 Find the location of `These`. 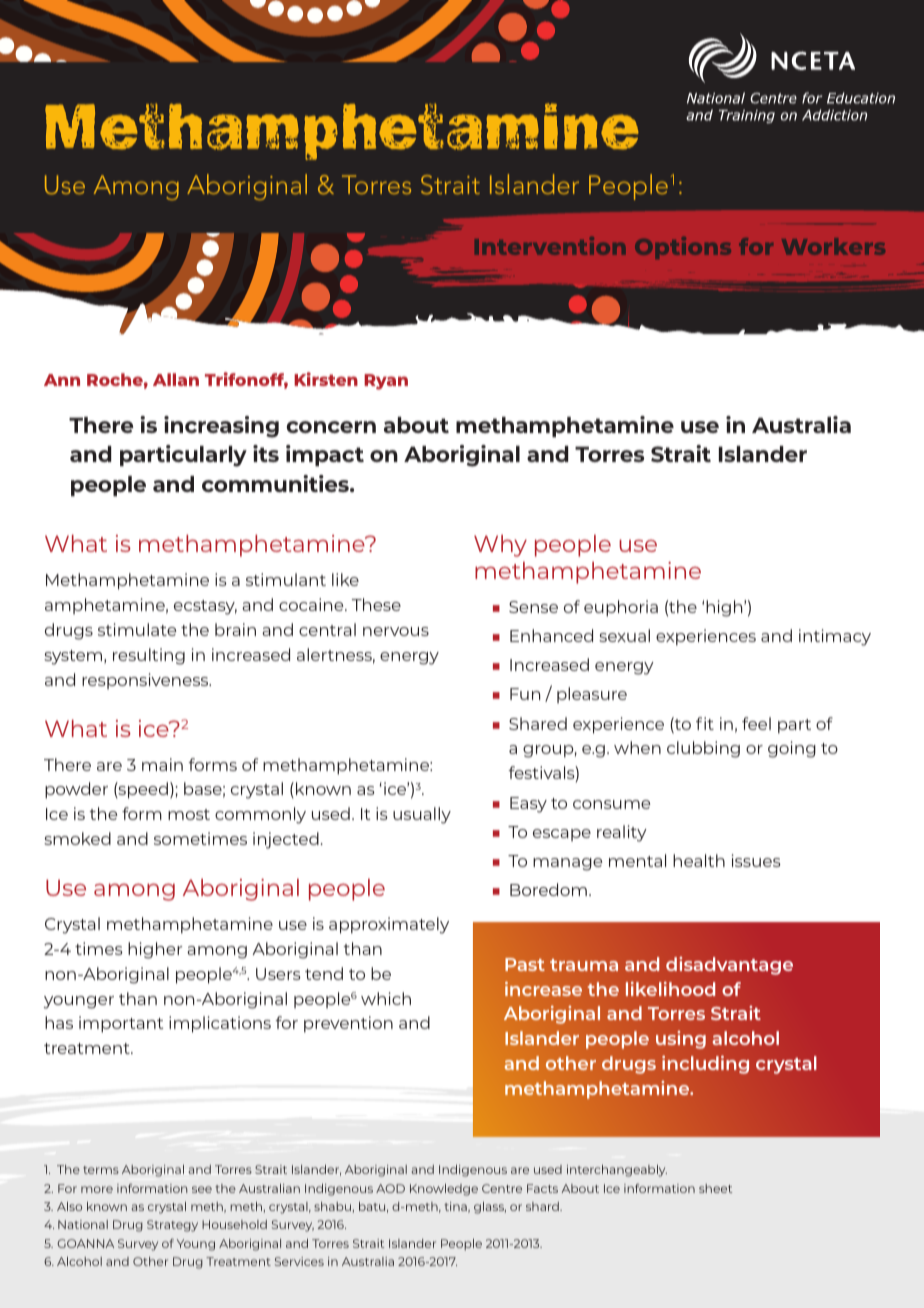

These is located at coordinates (376, 604).
